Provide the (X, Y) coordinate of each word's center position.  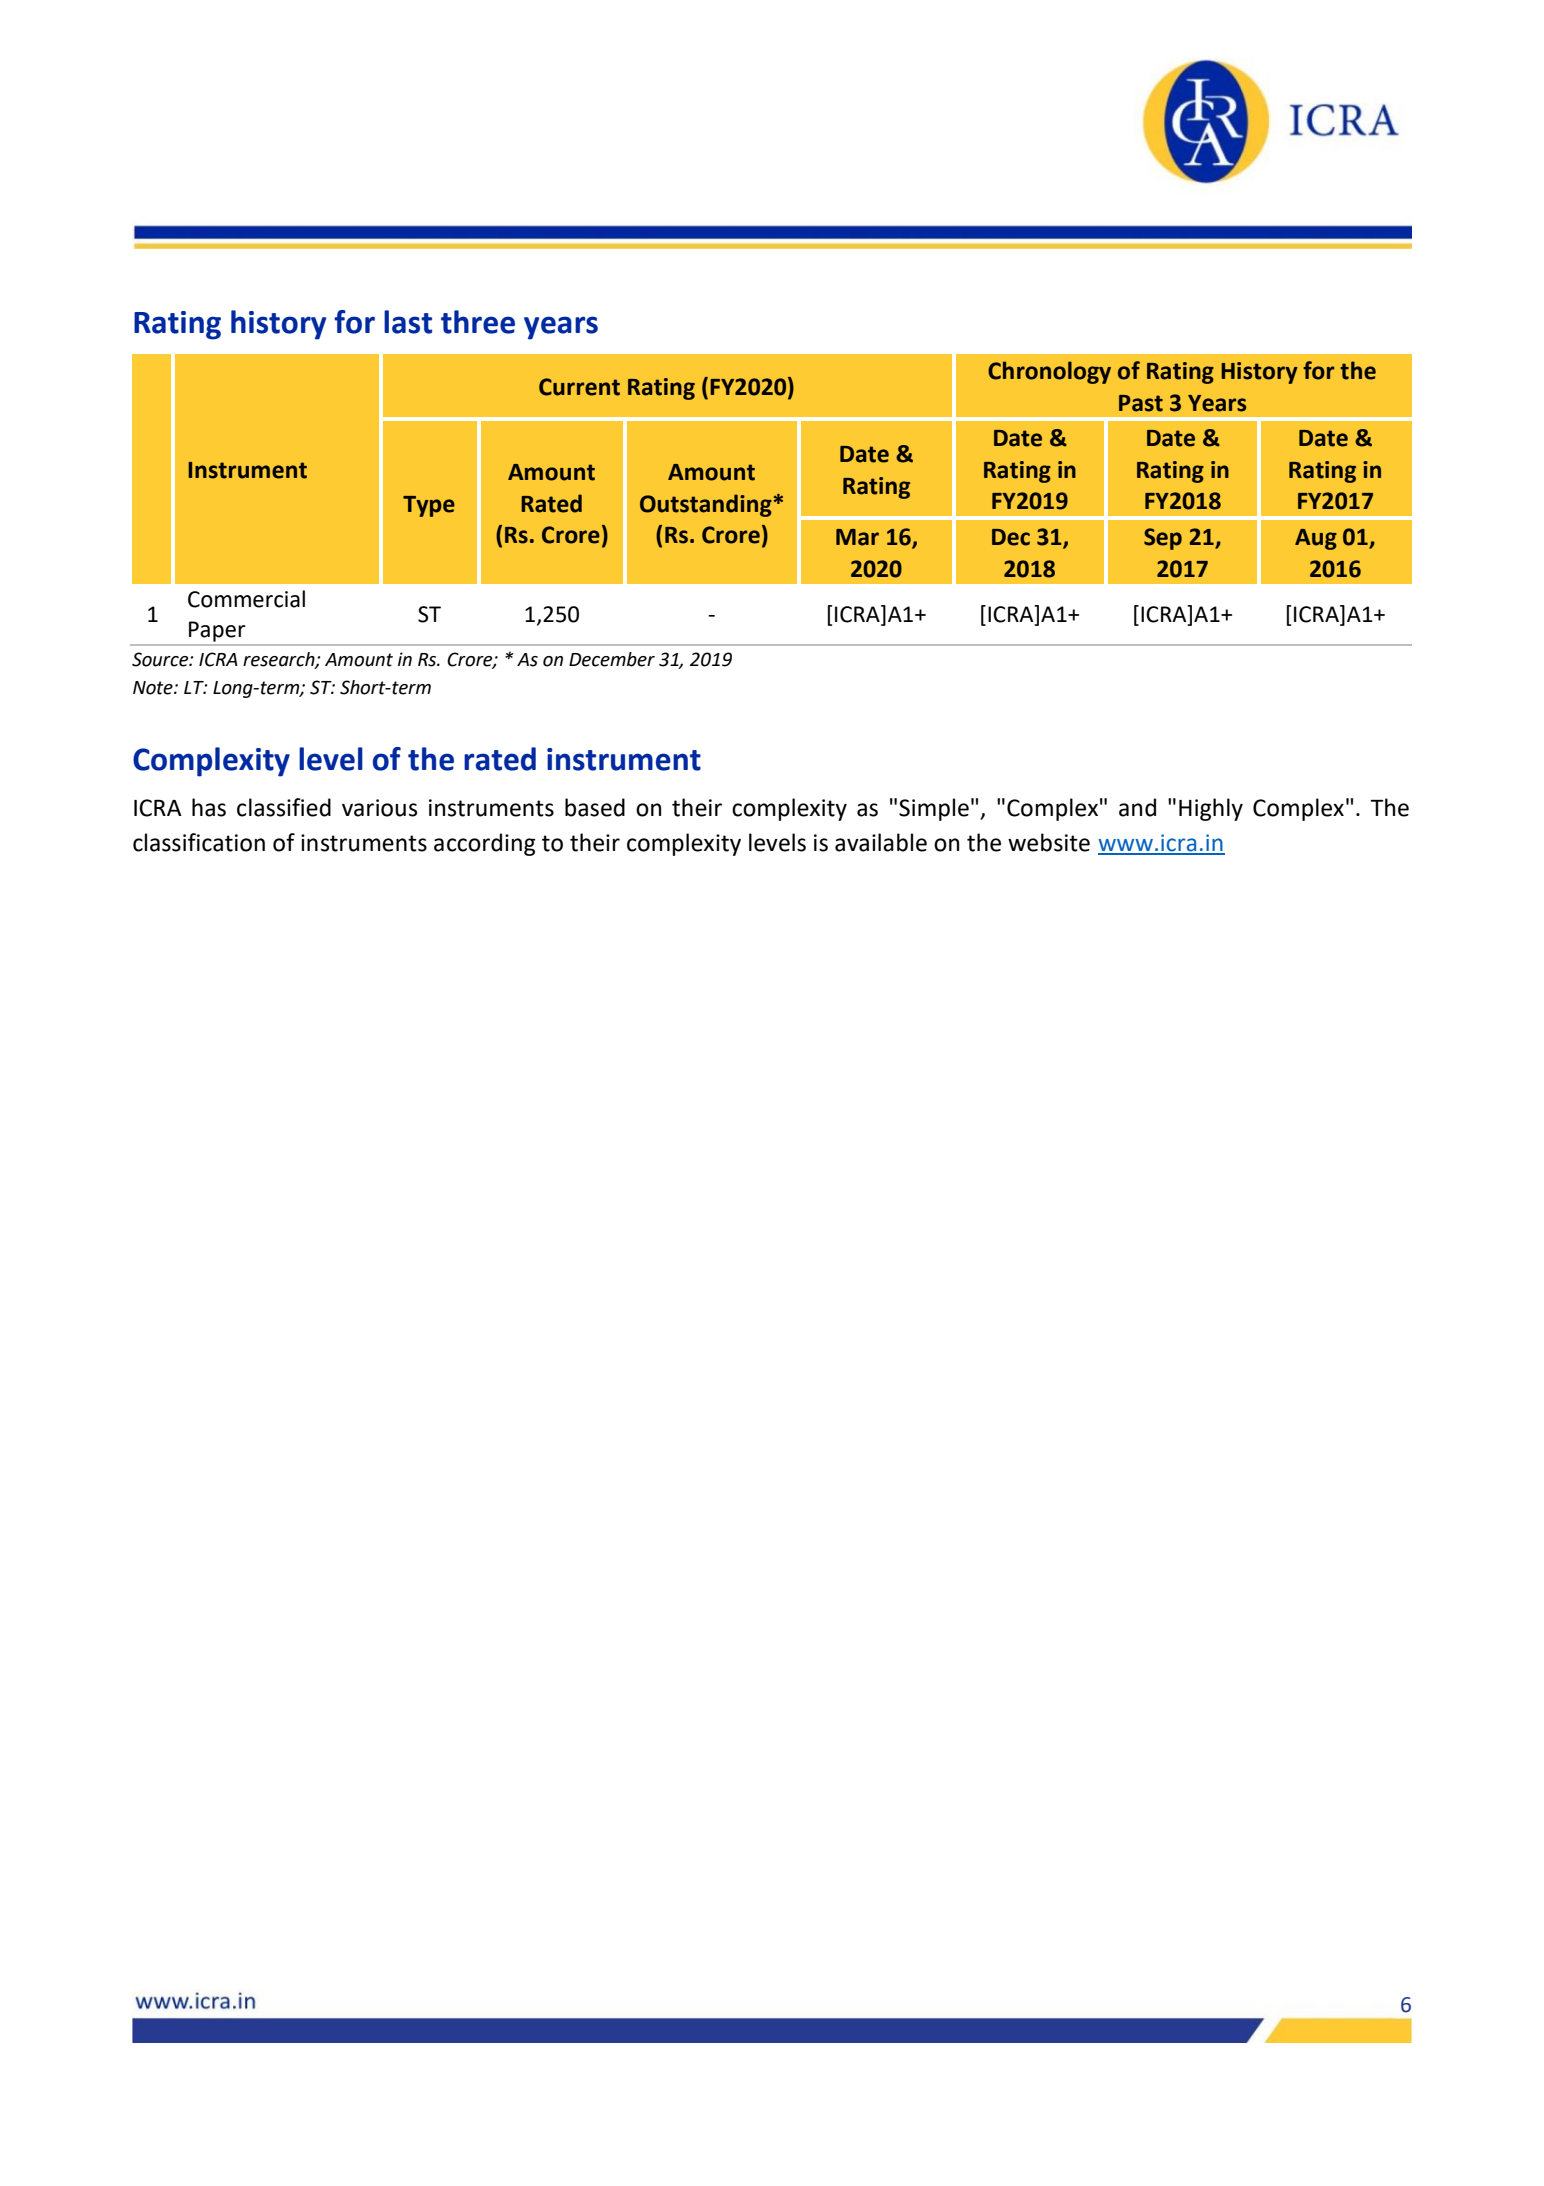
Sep (1163, 539)
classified (284, 807)
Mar (857, 537)
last (408, 322)
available (881, 842)
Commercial (246, 599)
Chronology (1049, 372)
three (478, 322)
